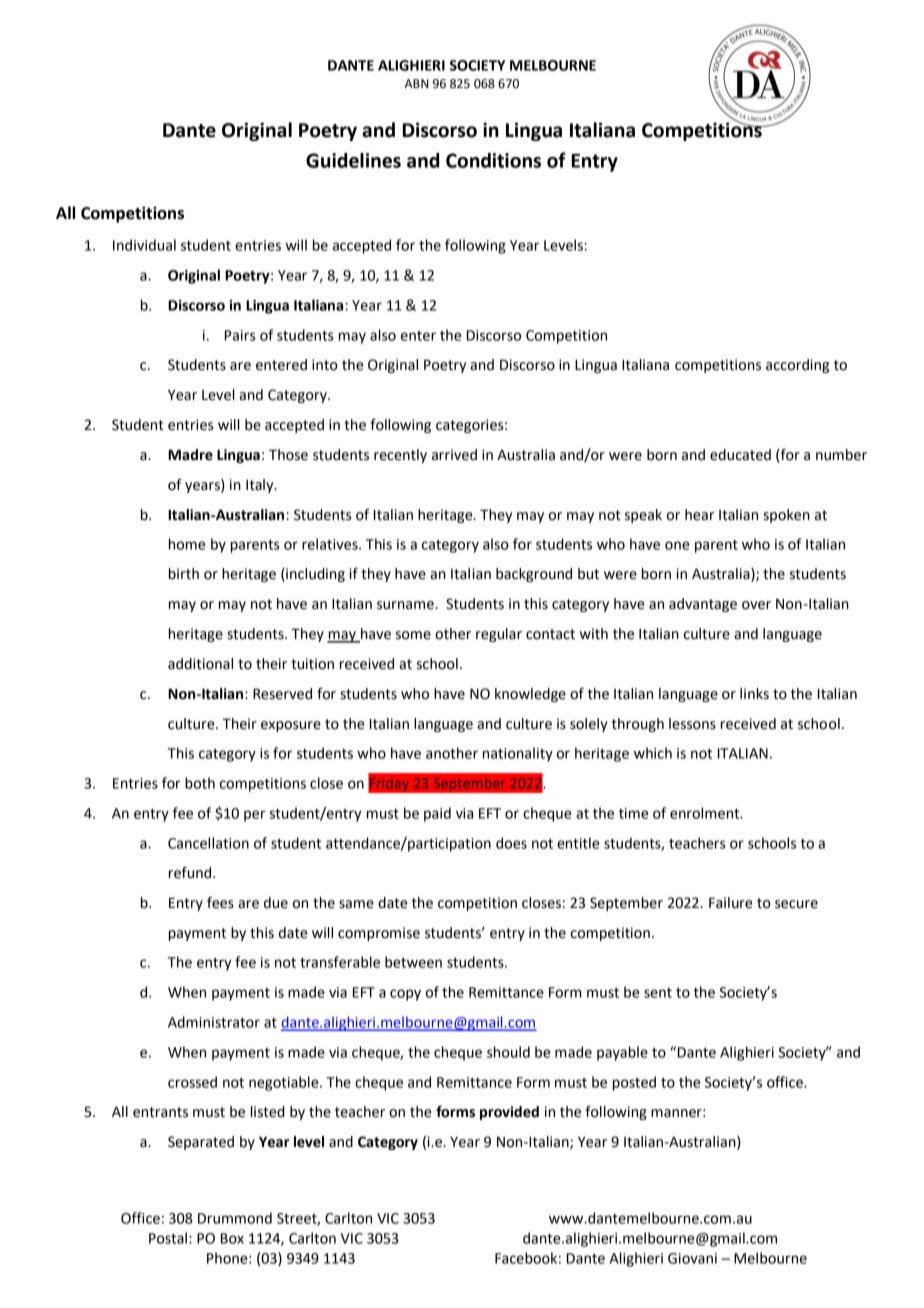 The height and width of the page is (1308, 924). What do you see at coordinates (493, 160) in the page?
I see `Conditions` at bounding box center [493, 160].
